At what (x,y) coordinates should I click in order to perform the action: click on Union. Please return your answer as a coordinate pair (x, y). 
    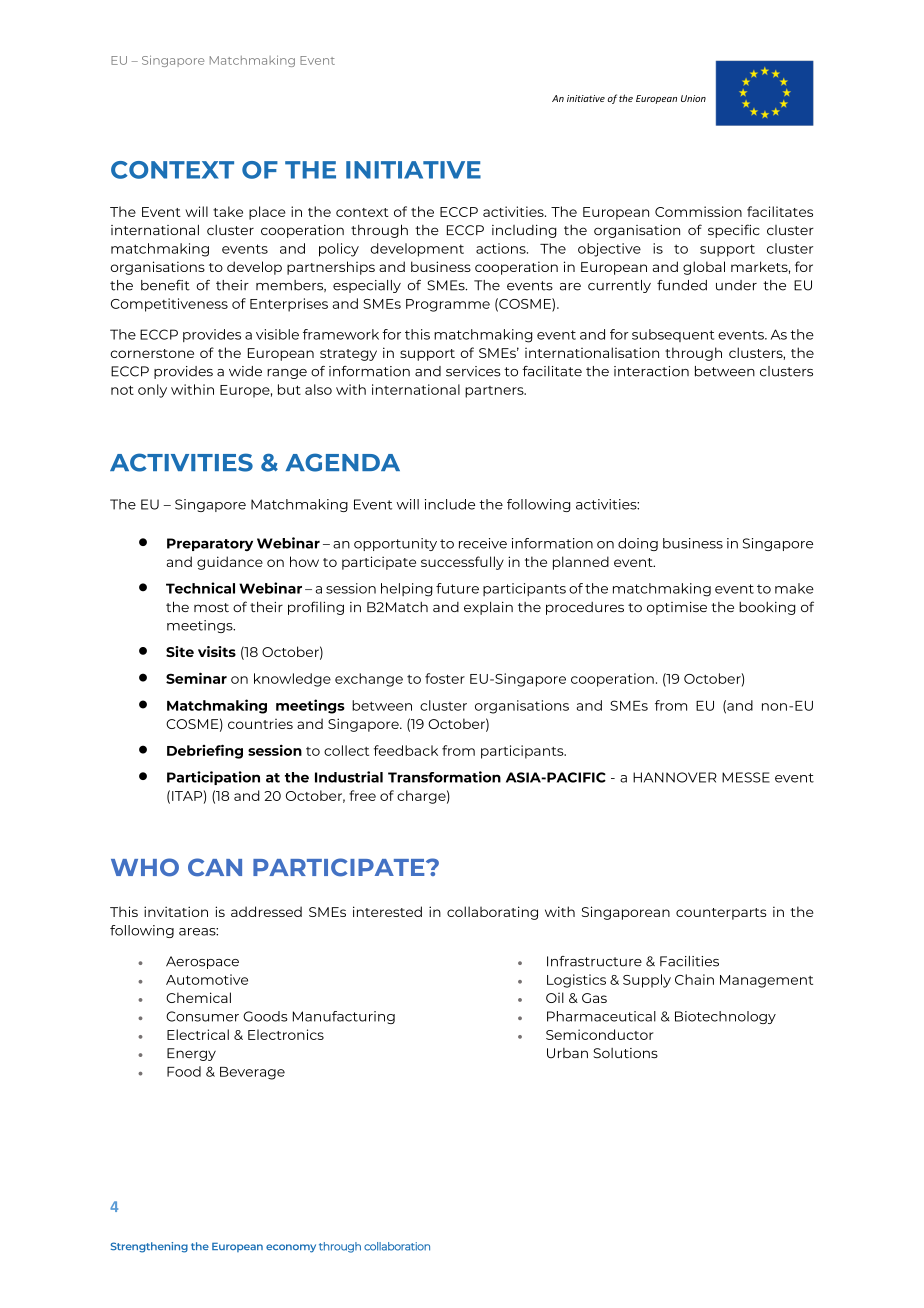
    Looking at the image, I should click on (693, 98).
